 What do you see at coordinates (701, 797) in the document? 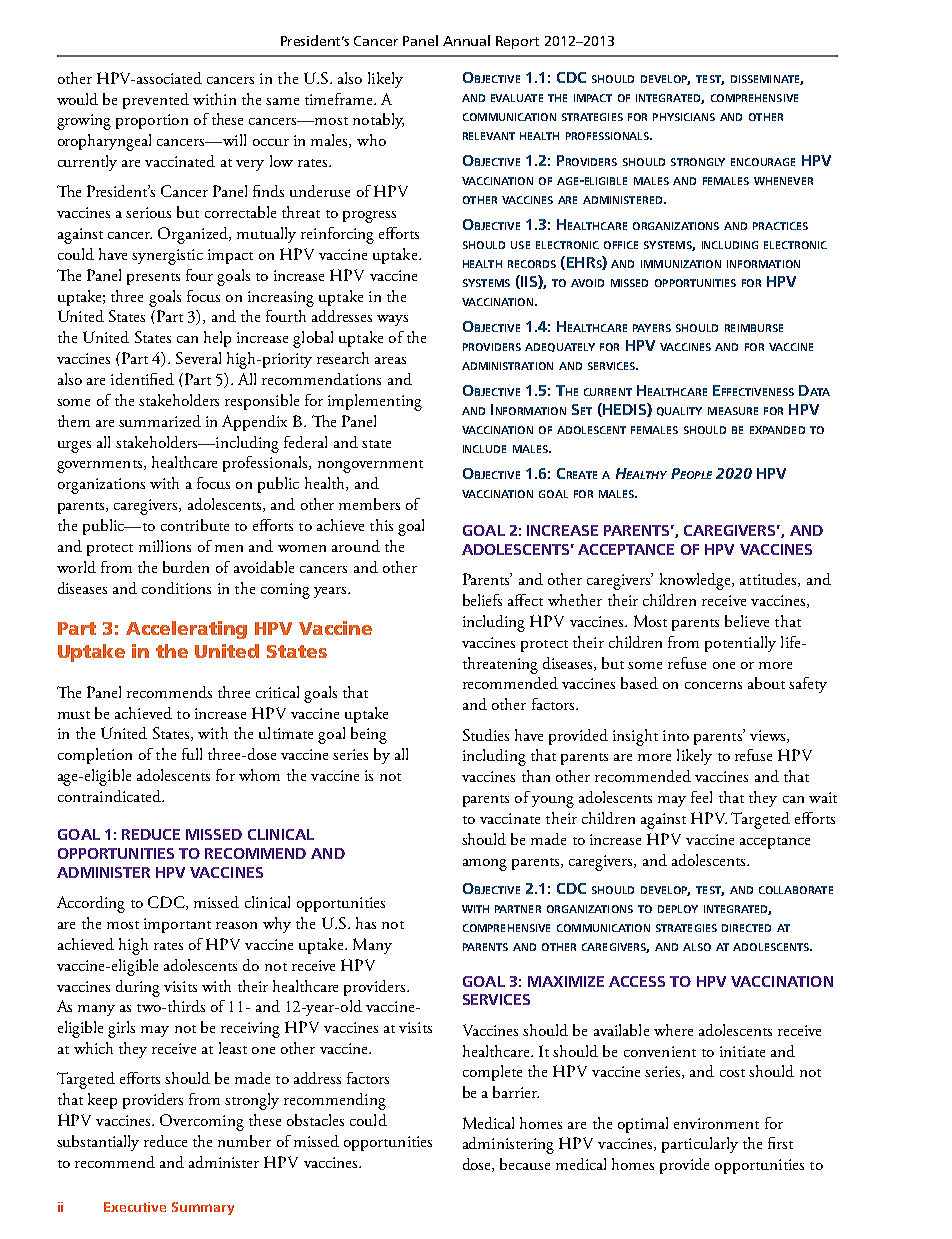
I see `feel` at bounding box center [701, 797].
